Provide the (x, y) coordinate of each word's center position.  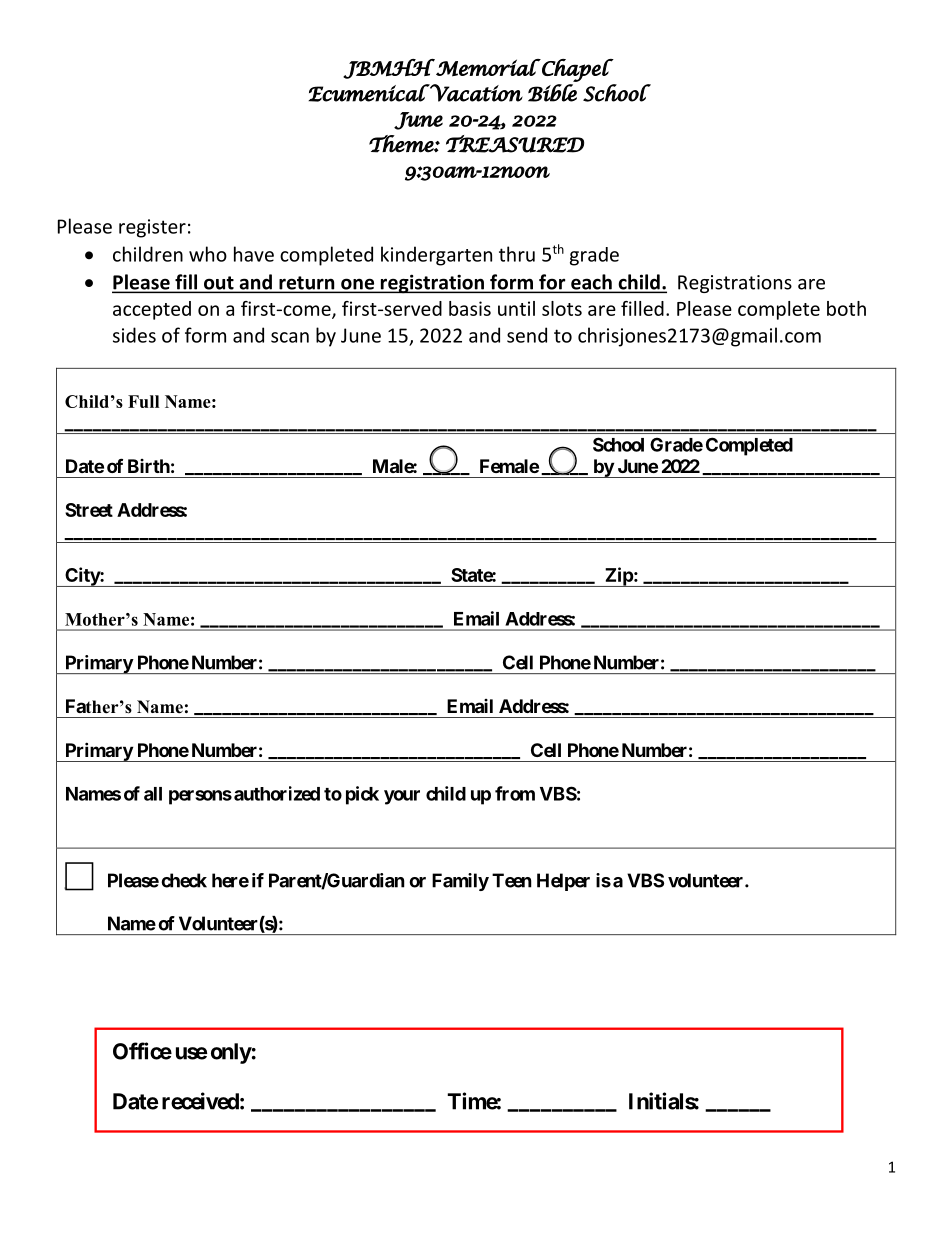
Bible (552, 93)
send (527, 335)
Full (143, 401)
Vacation (475, 93)
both (846, 308)
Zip (618, 577)
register (152, 228)
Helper (563, 882)
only (231, 1053)
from (515, 793)
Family (460, 882)
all (153, 794)
